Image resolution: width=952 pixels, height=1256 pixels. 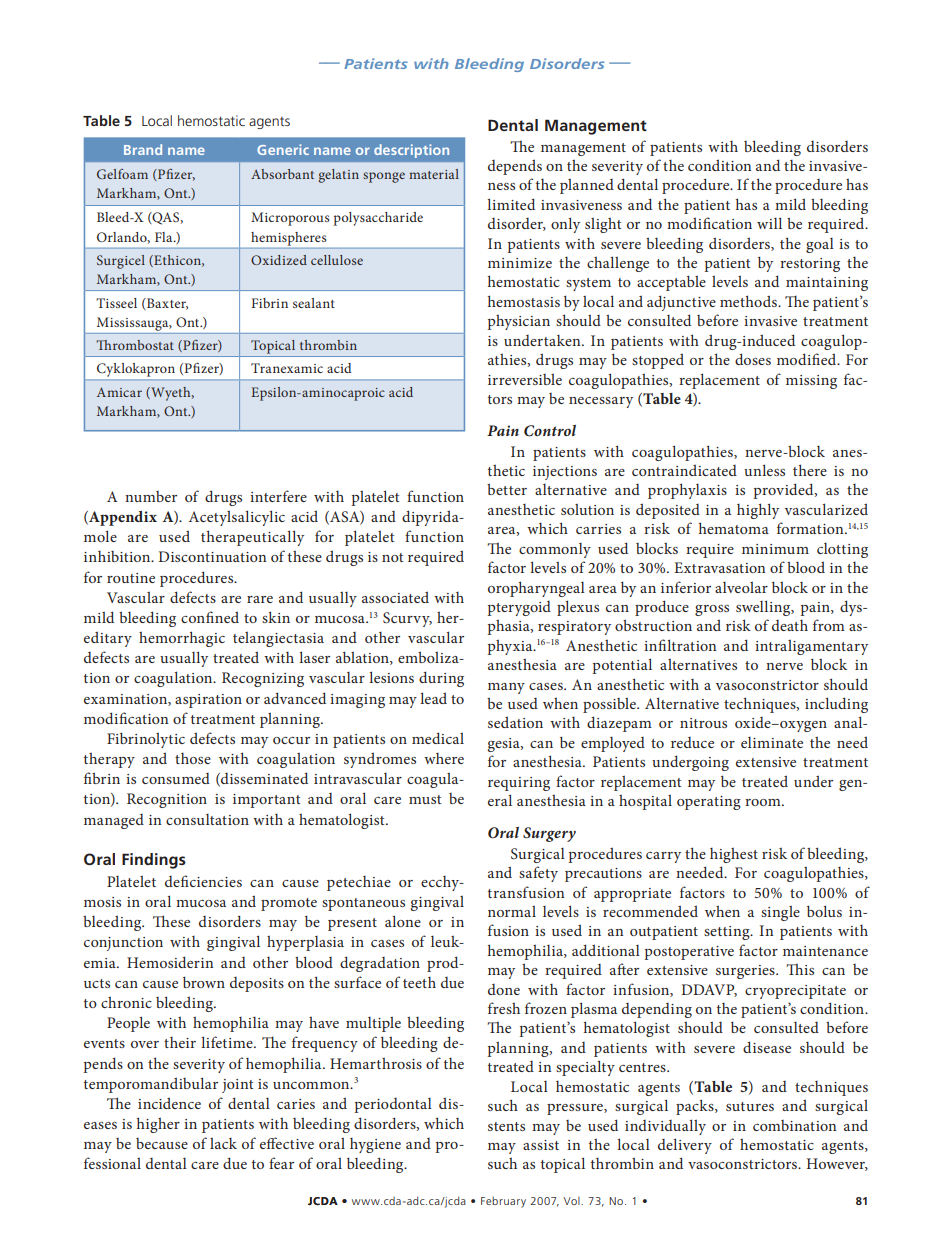 I want to click on during, so click(x=441, y=679).
